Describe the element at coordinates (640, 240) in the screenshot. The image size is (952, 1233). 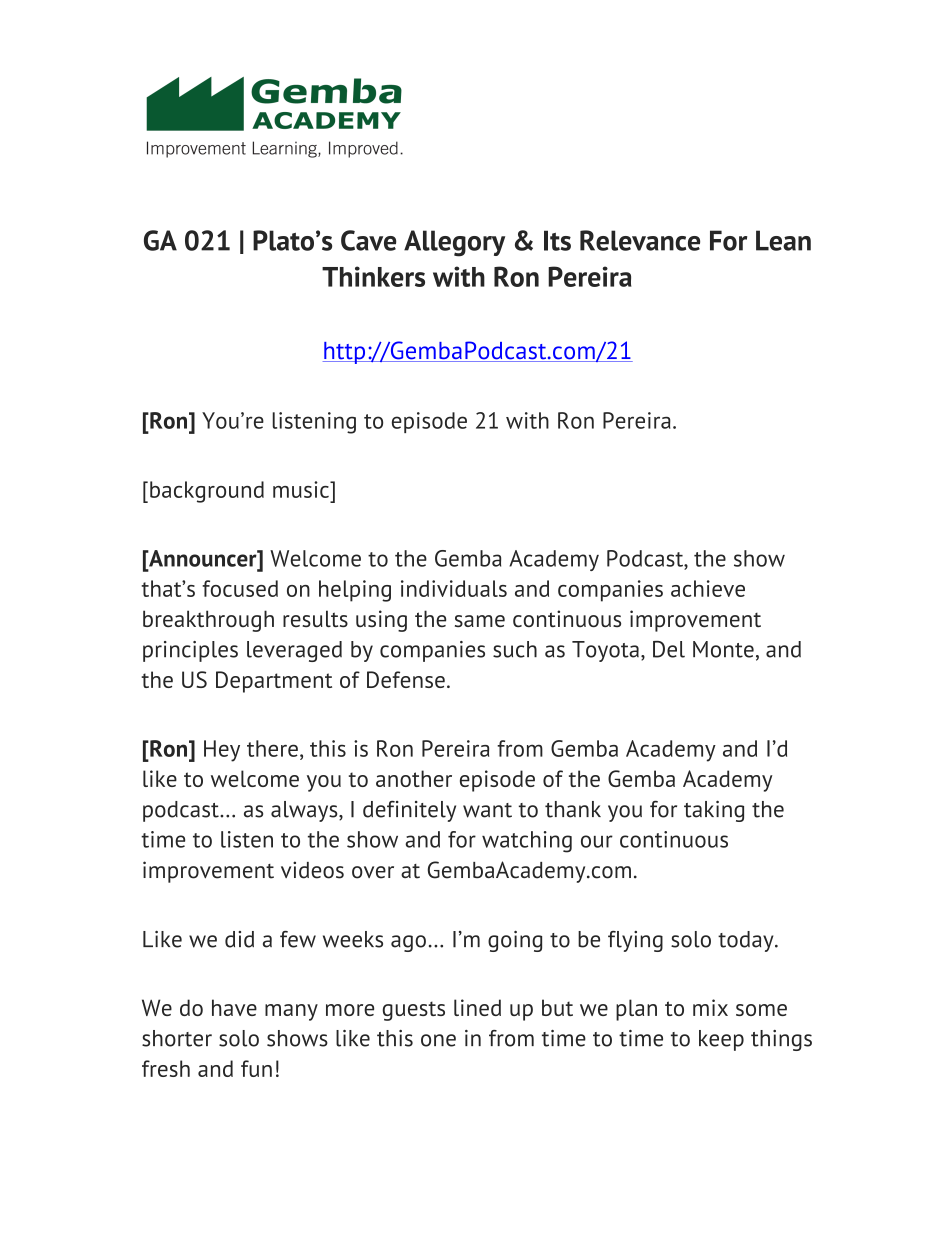
I see `Relevance` at that location.
